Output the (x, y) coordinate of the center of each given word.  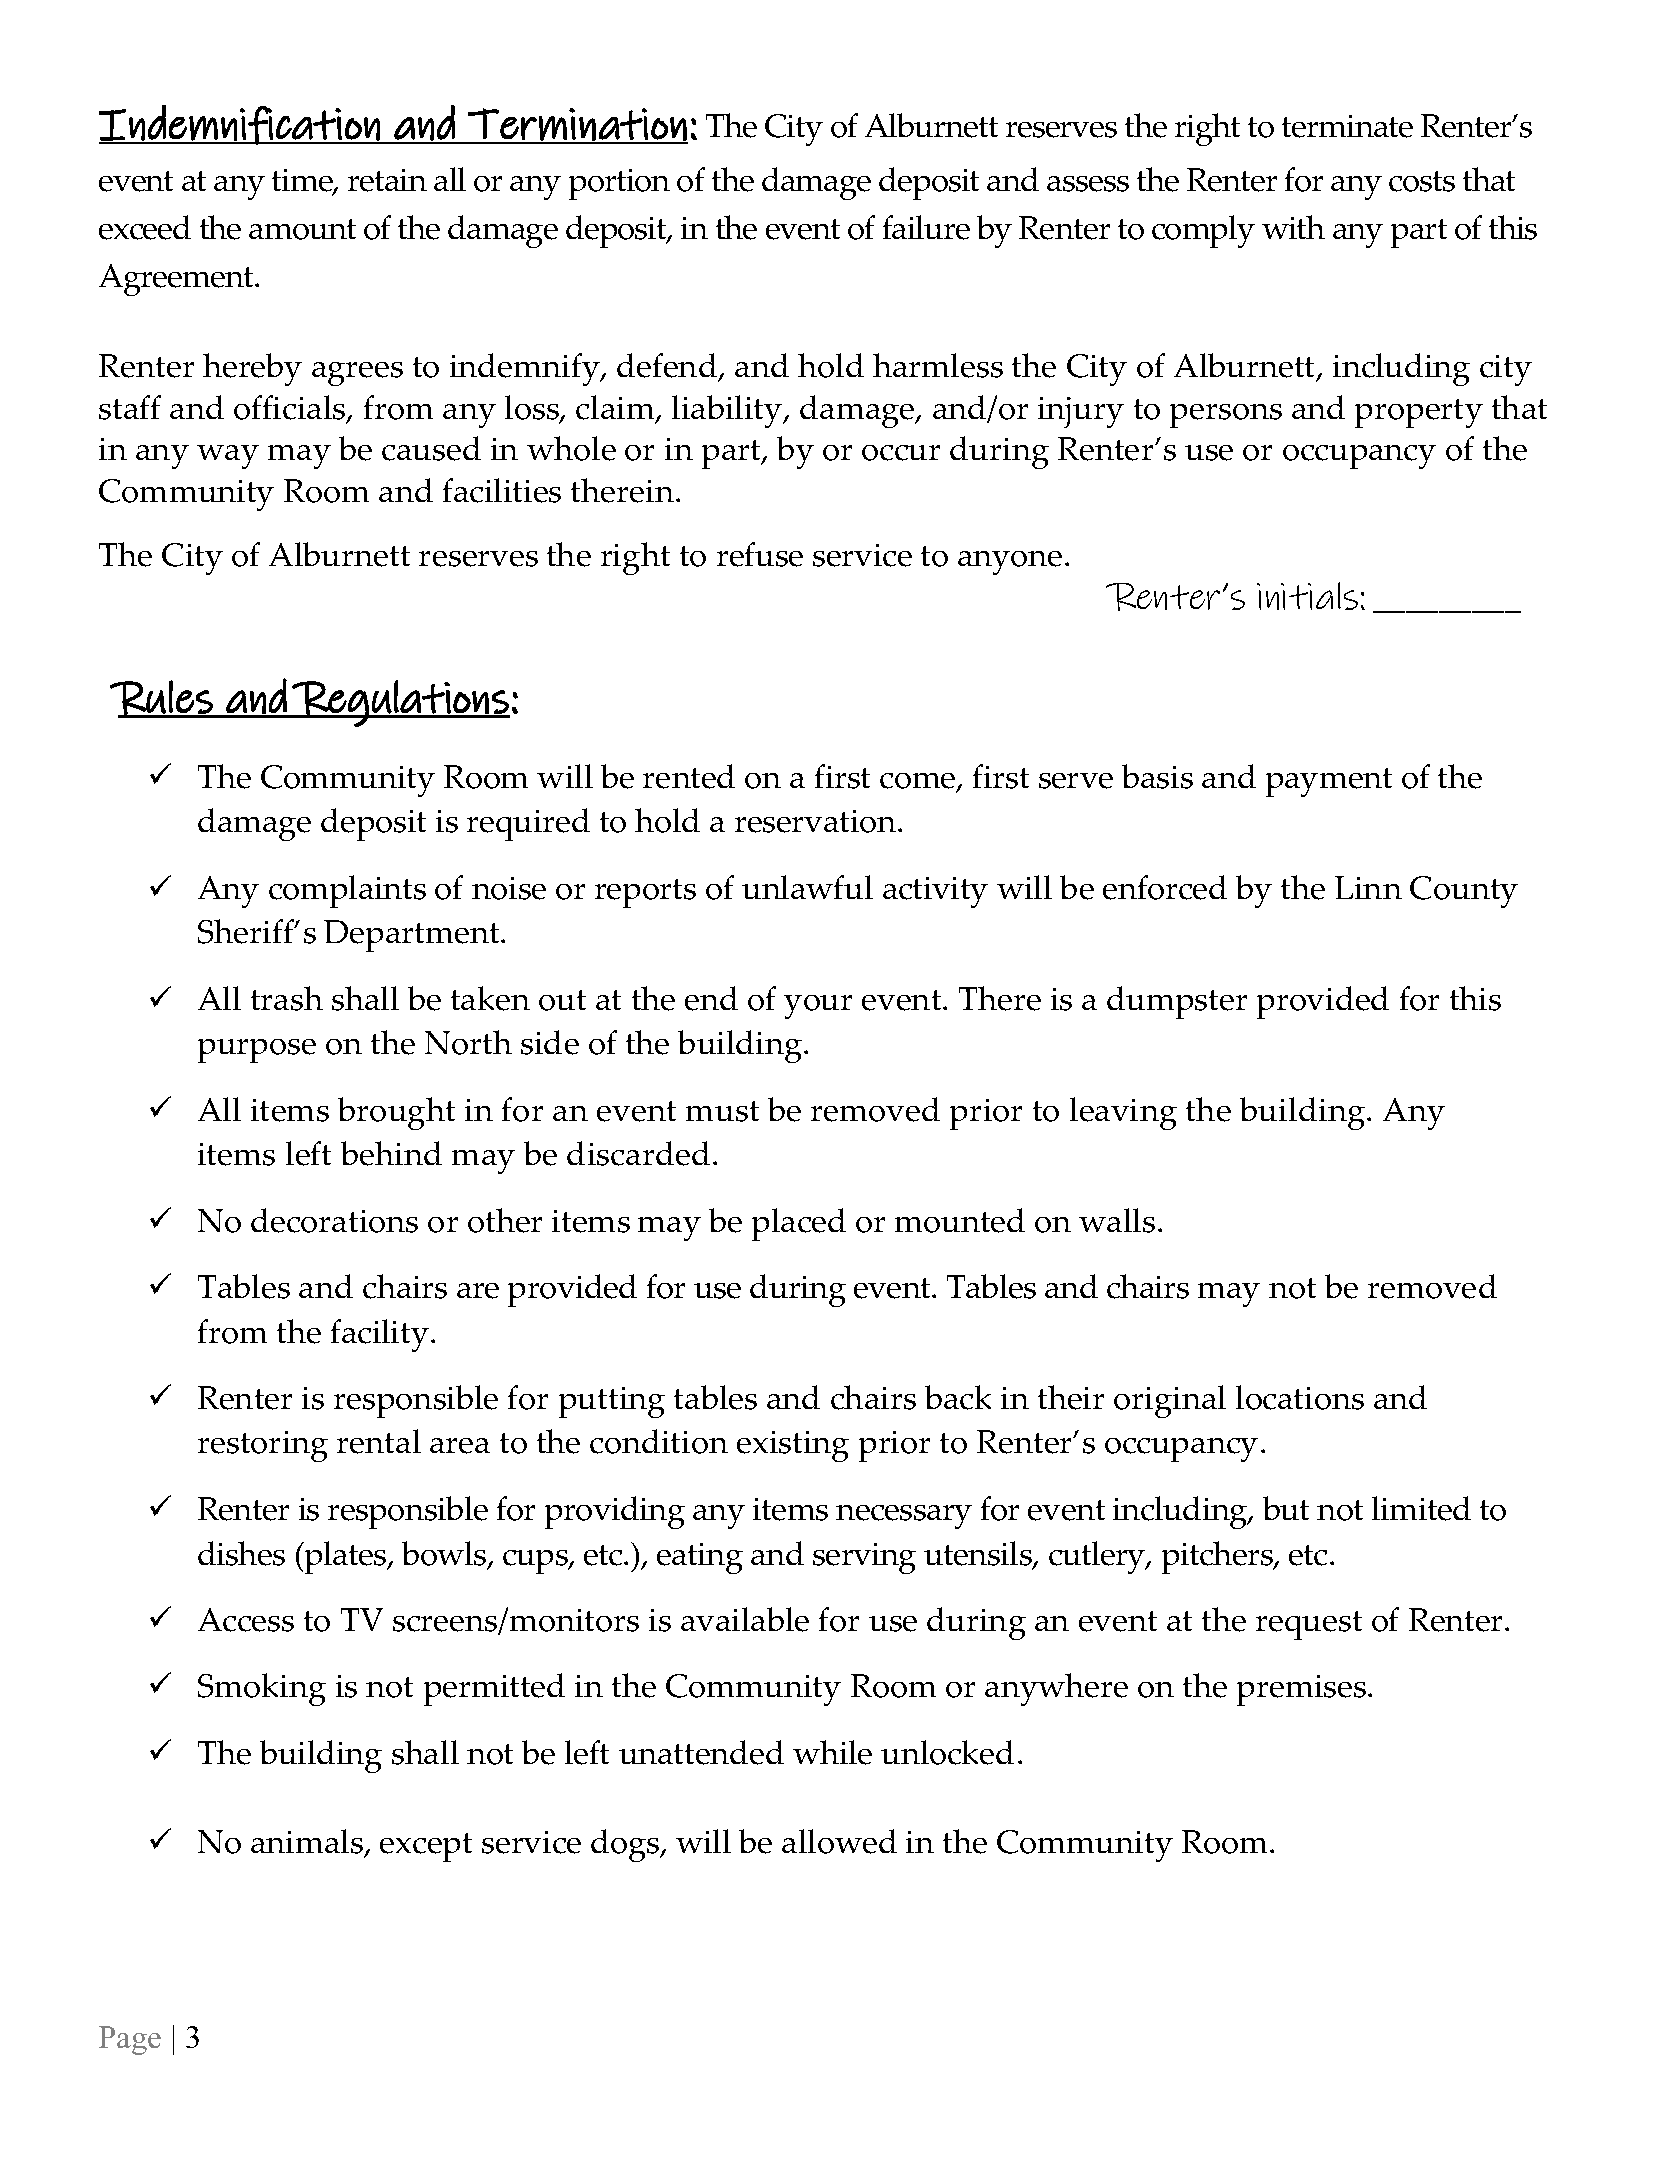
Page (130, 2040)
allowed (839, 1841)
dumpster (1177, 1002)
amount (302, 229)
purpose (257, 1051)
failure (926, 227)
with (1293, 227)
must (722, 1111)
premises (1301, 1690)
